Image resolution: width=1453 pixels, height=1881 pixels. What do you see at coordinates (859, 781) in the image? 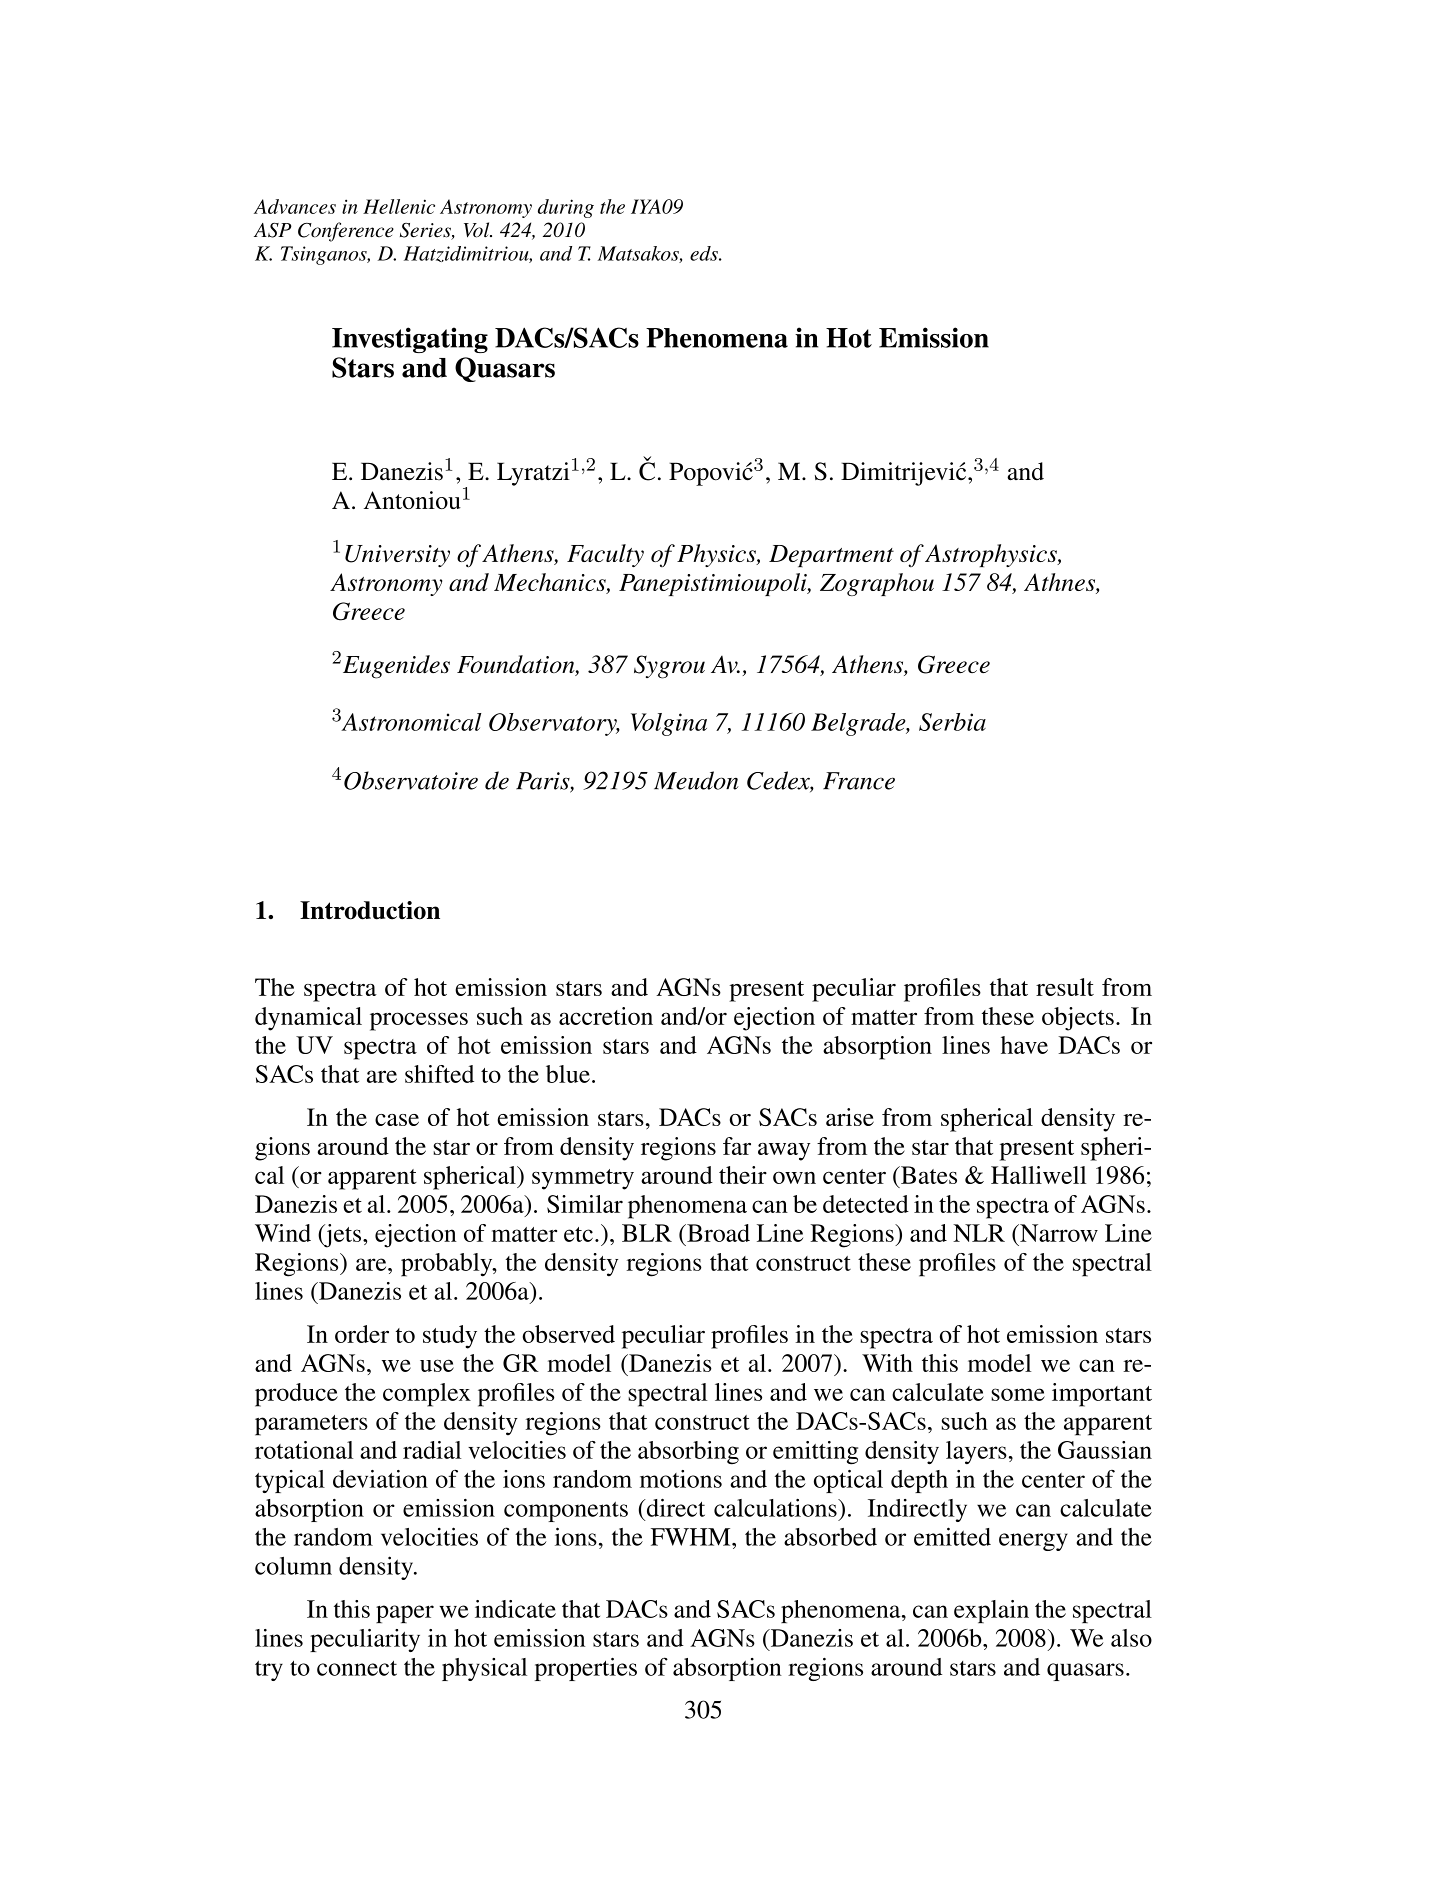
I see `France` at bounding box center [859, 781].
